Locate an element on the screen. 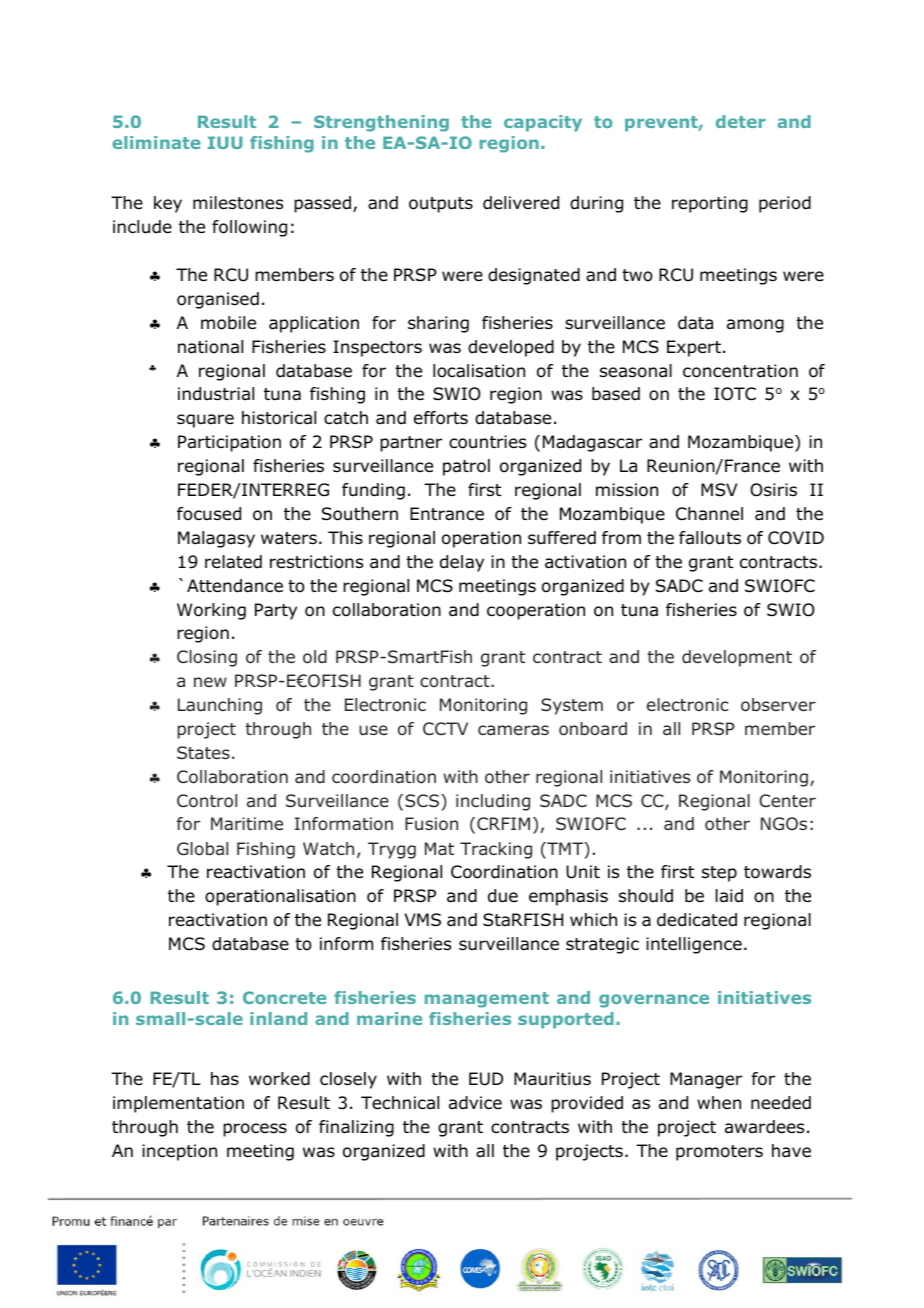  deter is located at coordinates (741, 121).
